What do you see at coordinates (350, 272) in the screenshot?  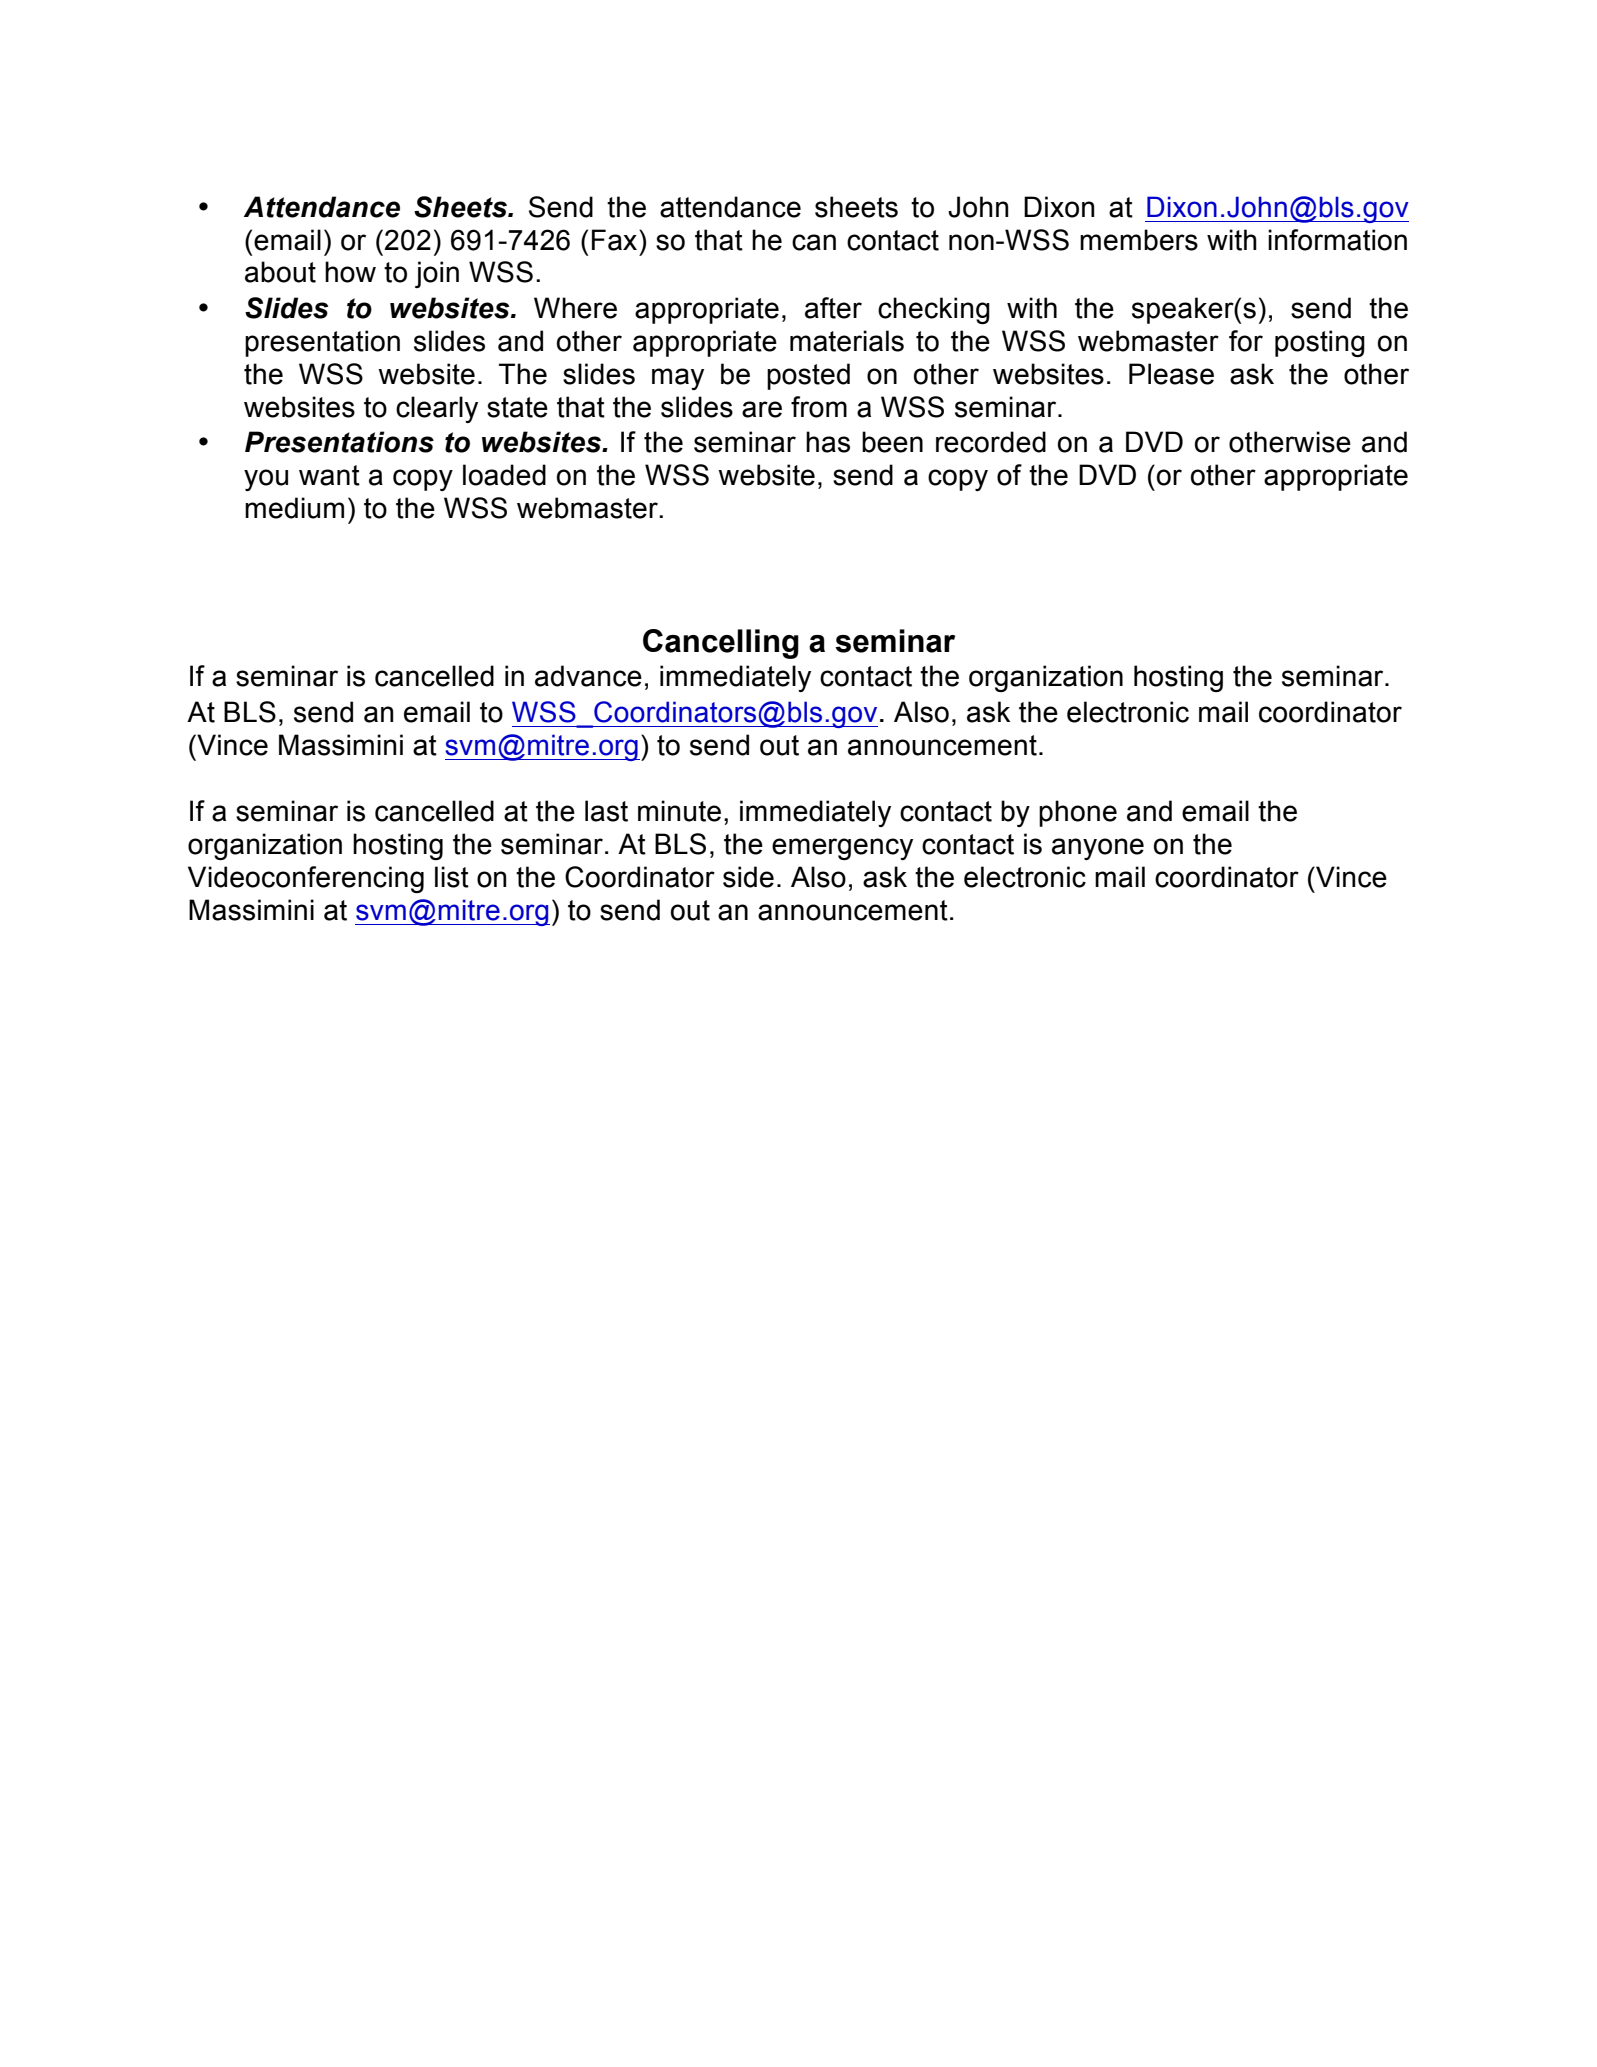 I see `how` at bounding box center [350, 272].
